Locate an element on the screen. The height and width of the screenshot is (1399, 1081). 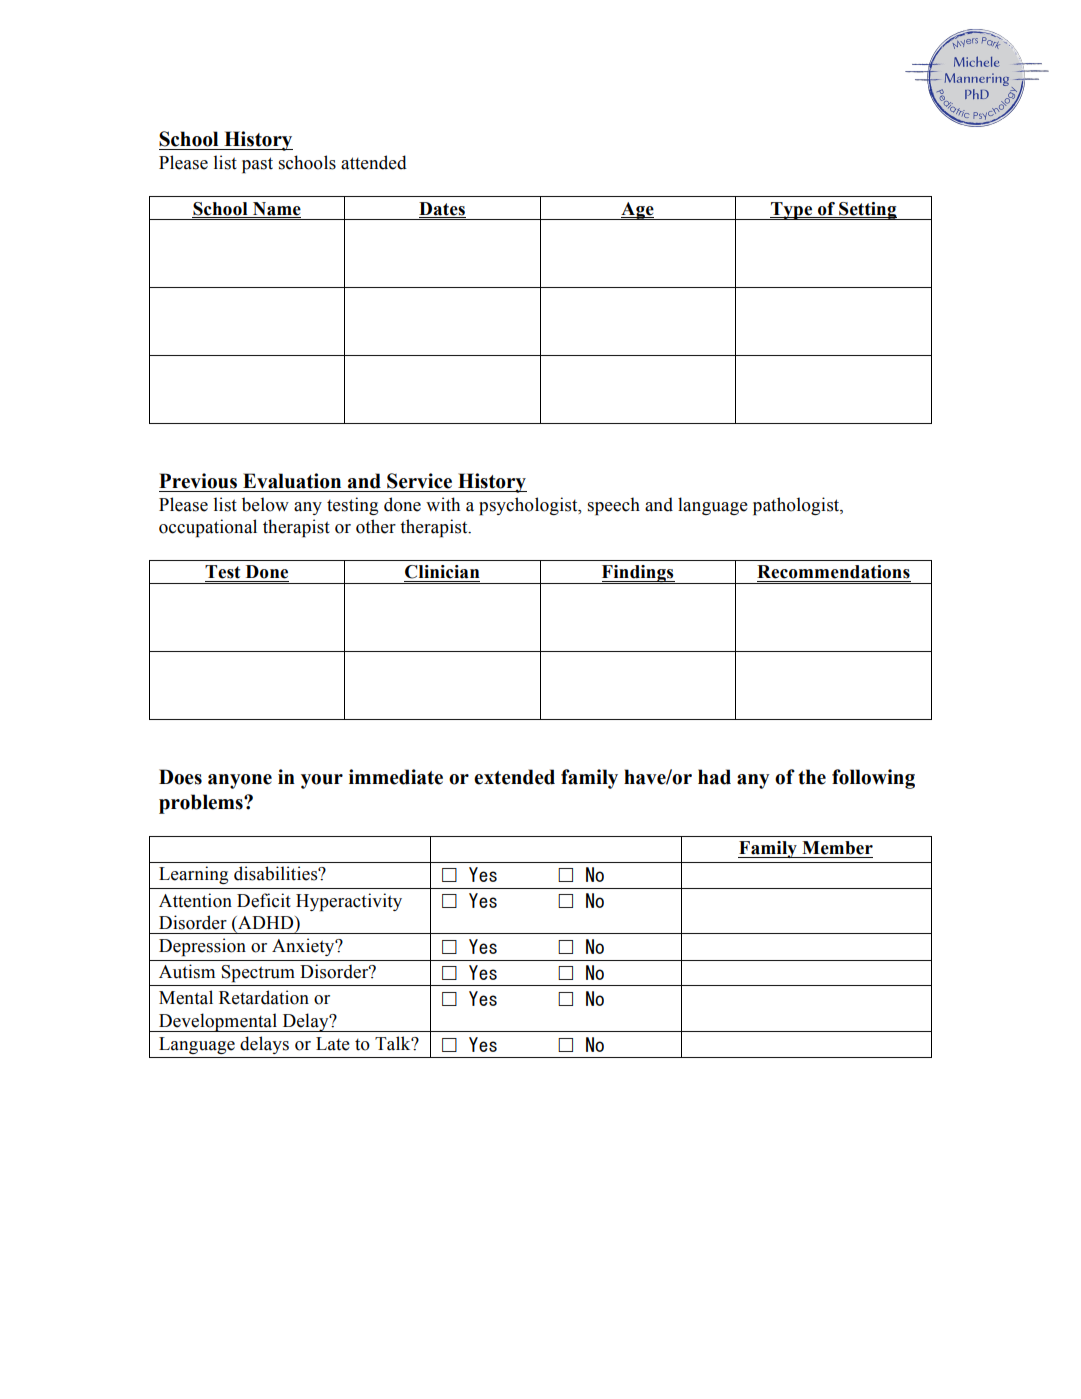
Name is located at coordinates (277, 209).
